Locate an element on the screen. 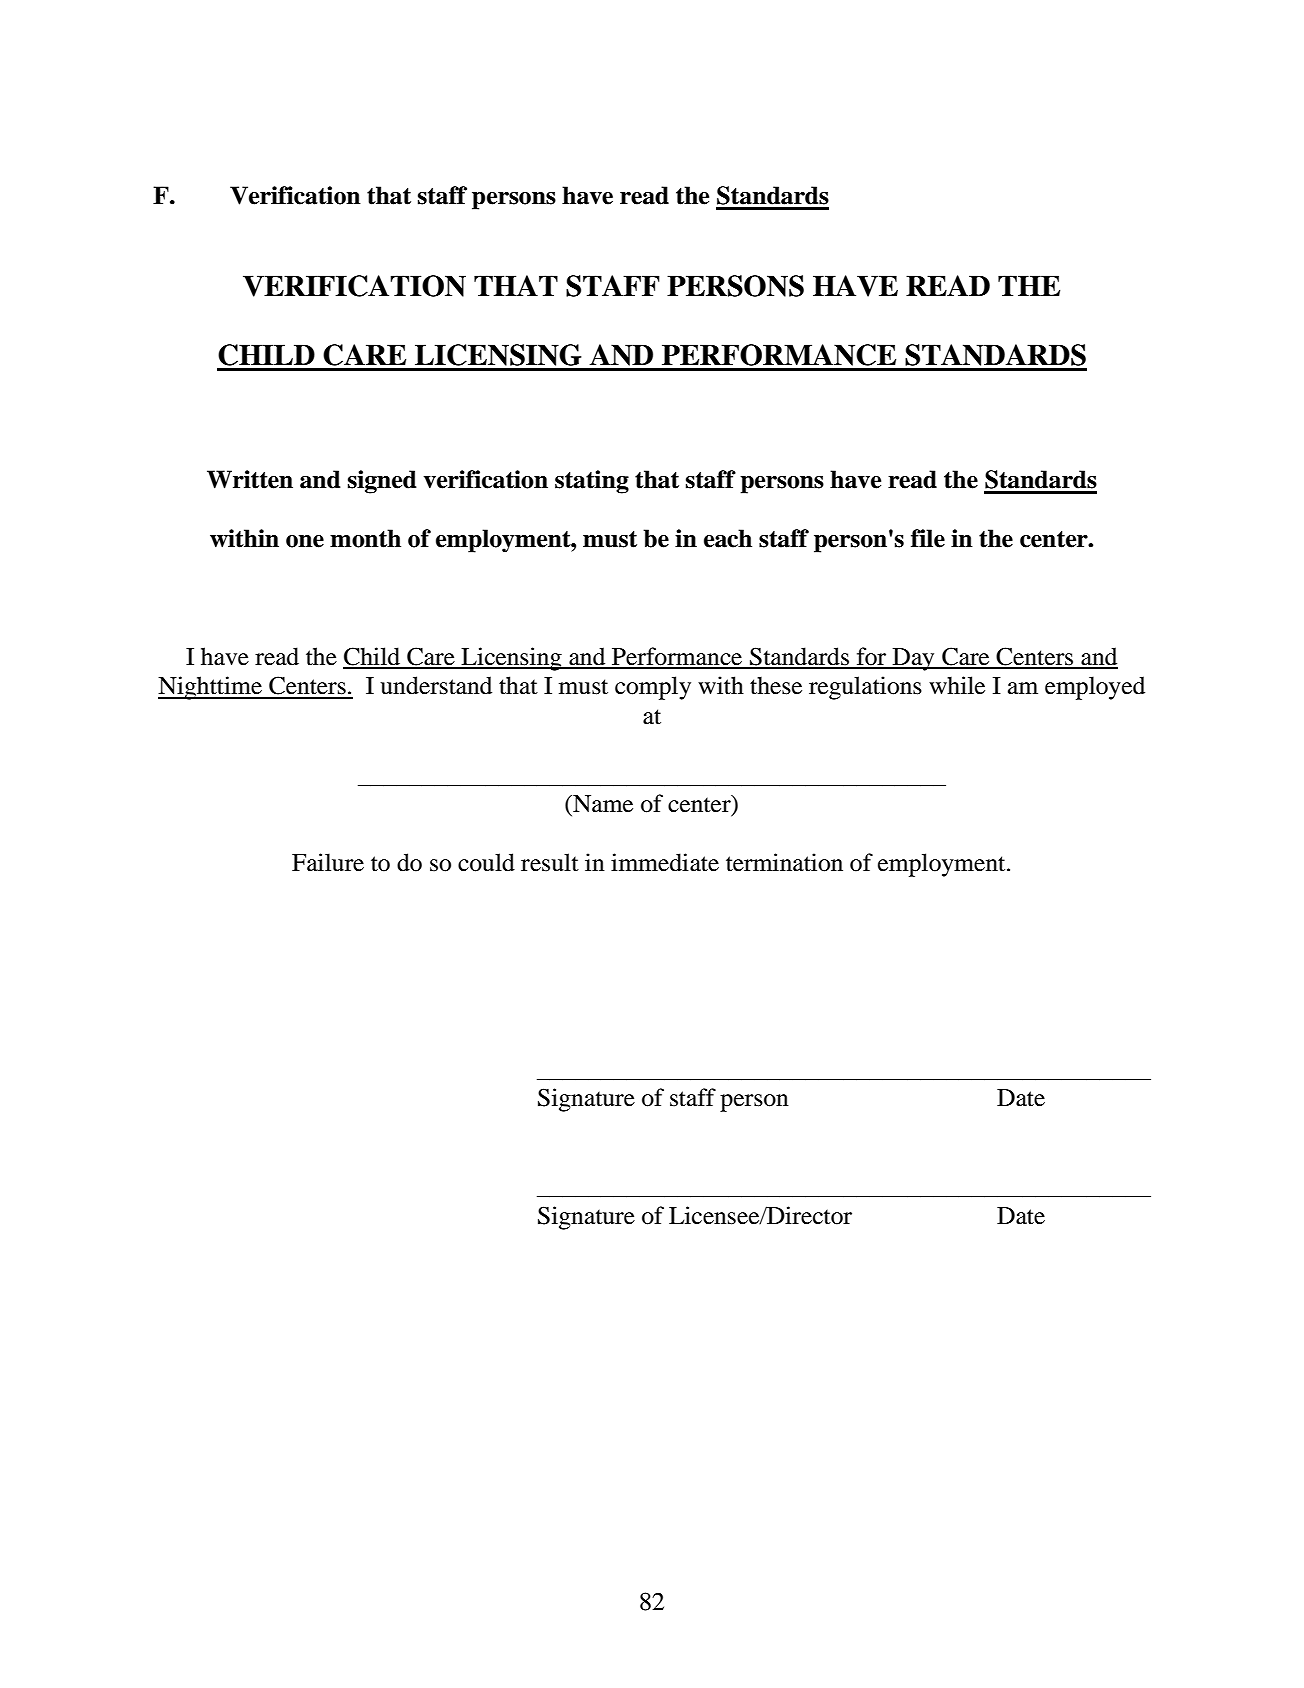  stating is located at coordinates (592, 482).
